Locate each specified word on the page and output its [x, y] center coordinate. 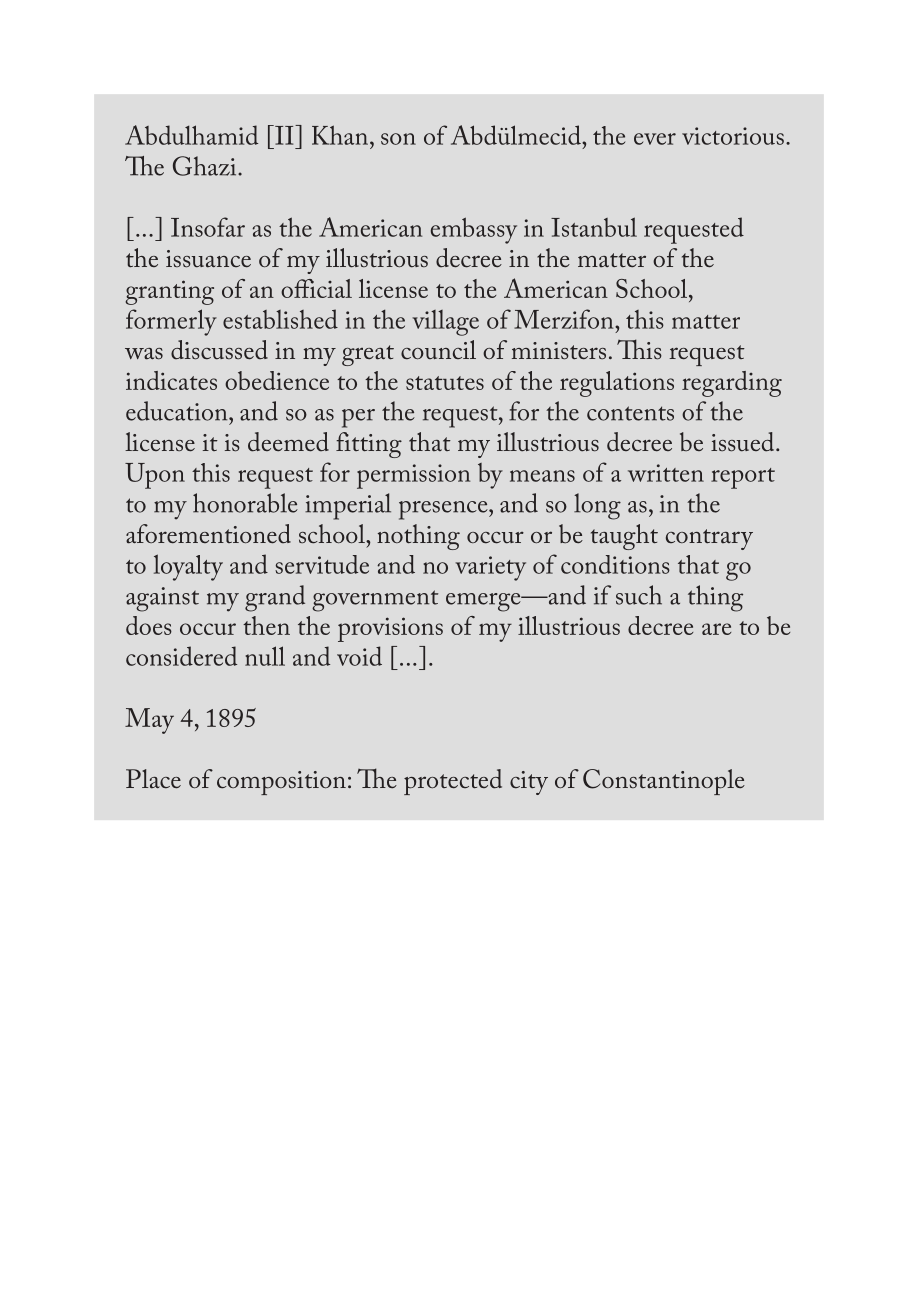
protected [453, 782]
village [445, 323]
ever [655, 139]
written [666, 473]
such [639, 595]
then [266, 625]
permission [413, 476]
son [398, 139]
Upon [155, 476]
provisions [390, 629]
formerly [171, 322]
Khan [340, 135]
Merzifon [565, 319]
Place [153, 779]
